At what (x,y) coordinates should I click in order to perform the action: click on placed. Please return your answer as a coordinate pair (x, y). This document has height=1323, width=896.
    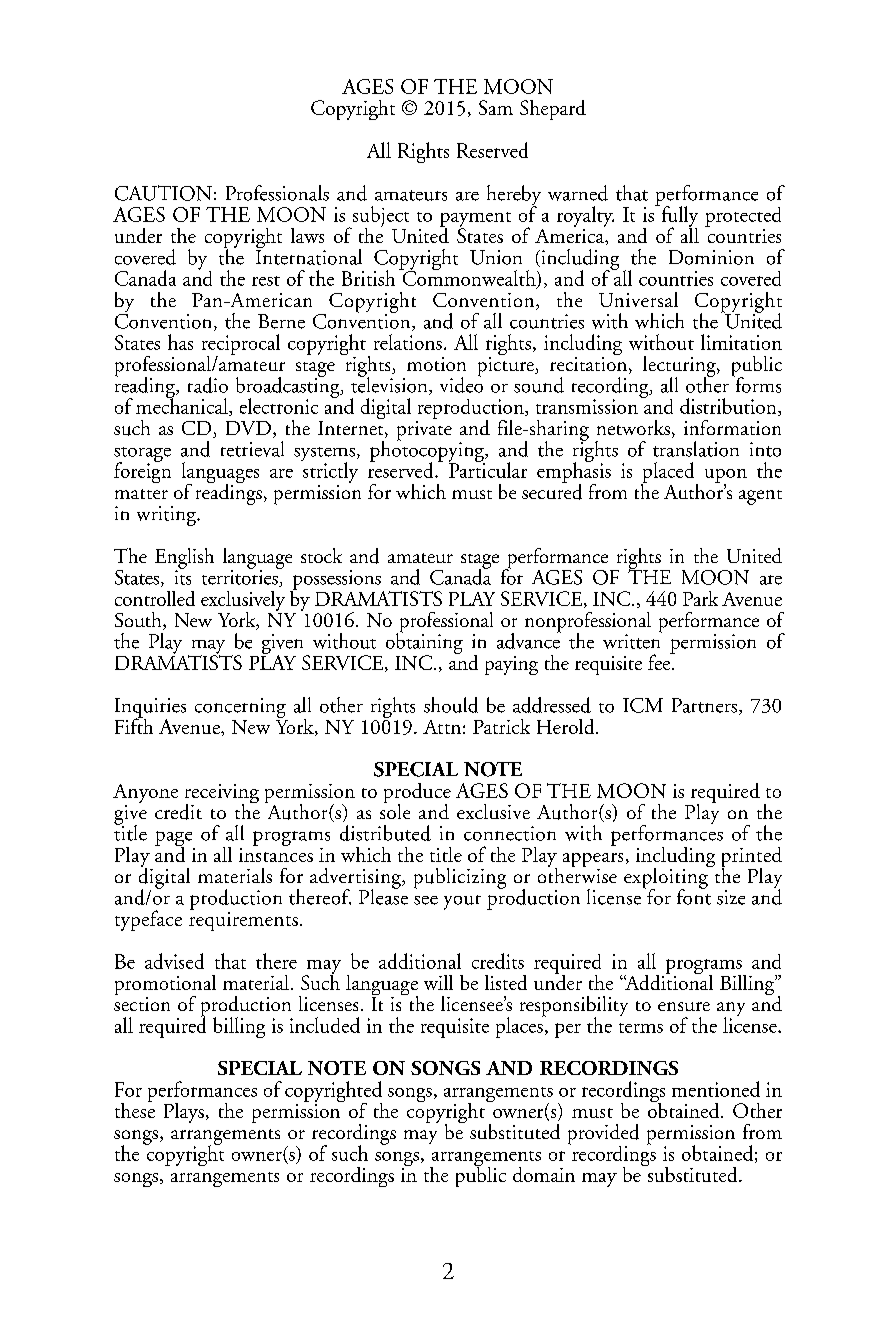
    Looking at the image, I should click on (669, 474).
